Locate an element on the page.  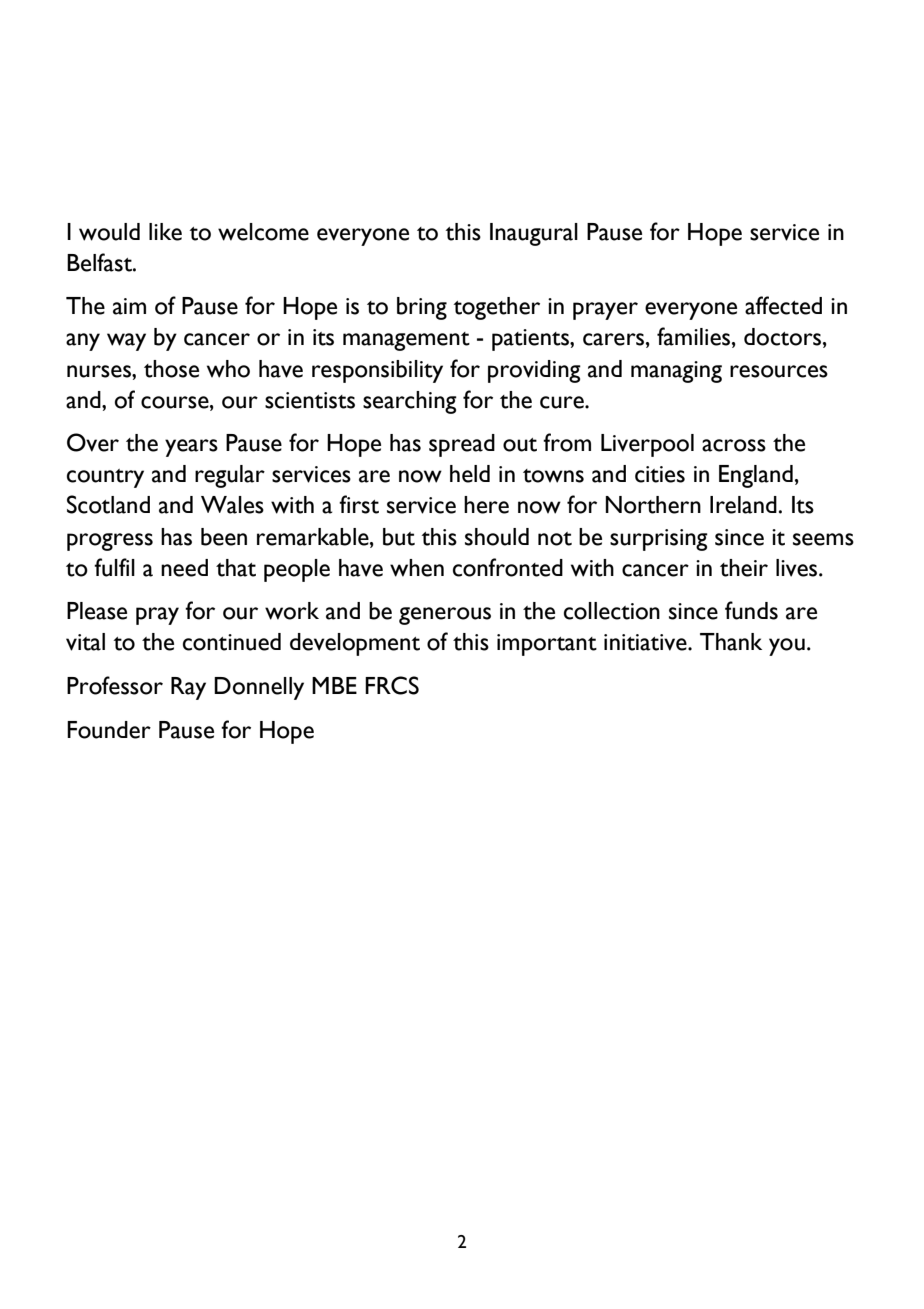
England is located at coordinates (756, 476).
